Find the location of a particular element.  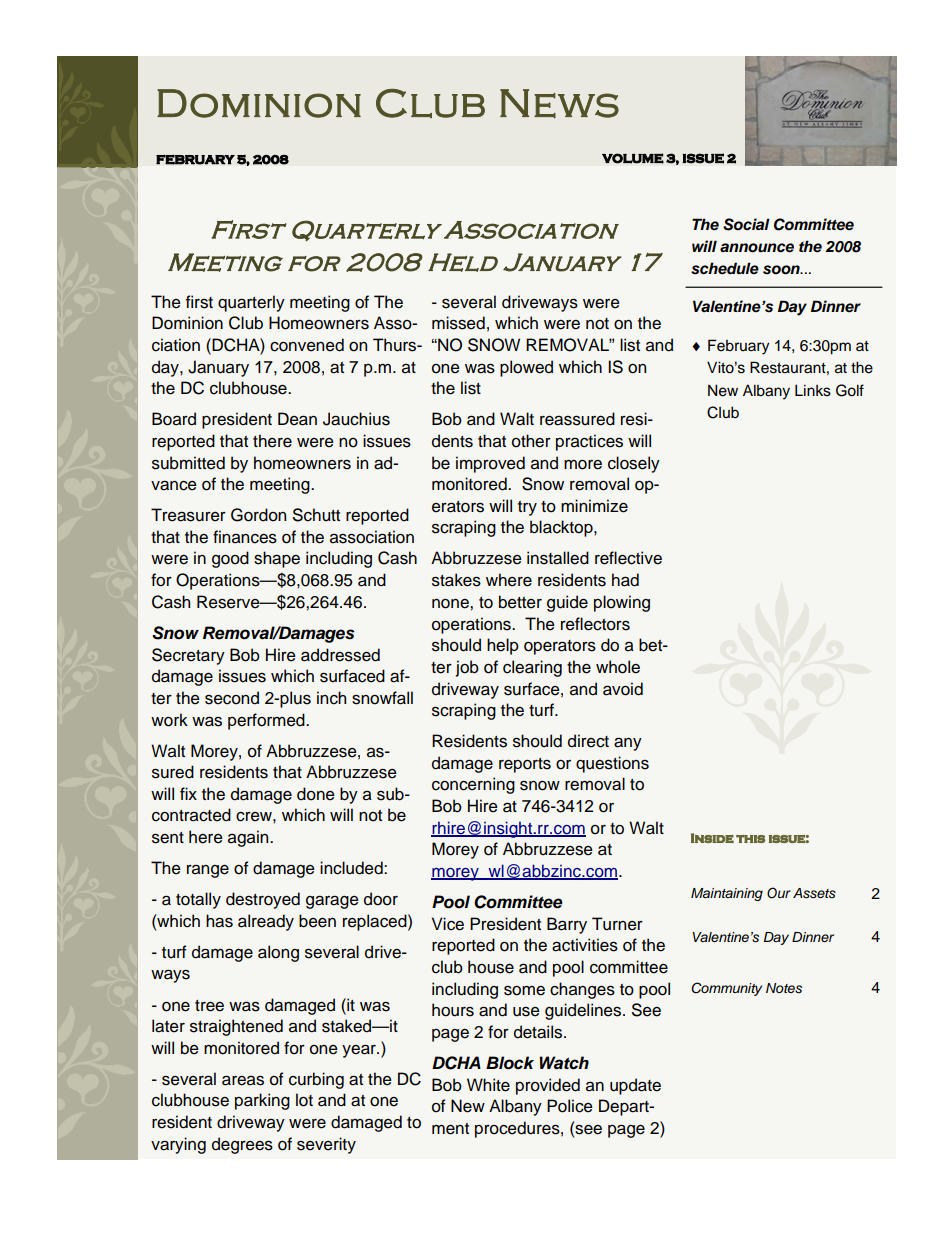

Dean is located at coordinates (297, 419).
